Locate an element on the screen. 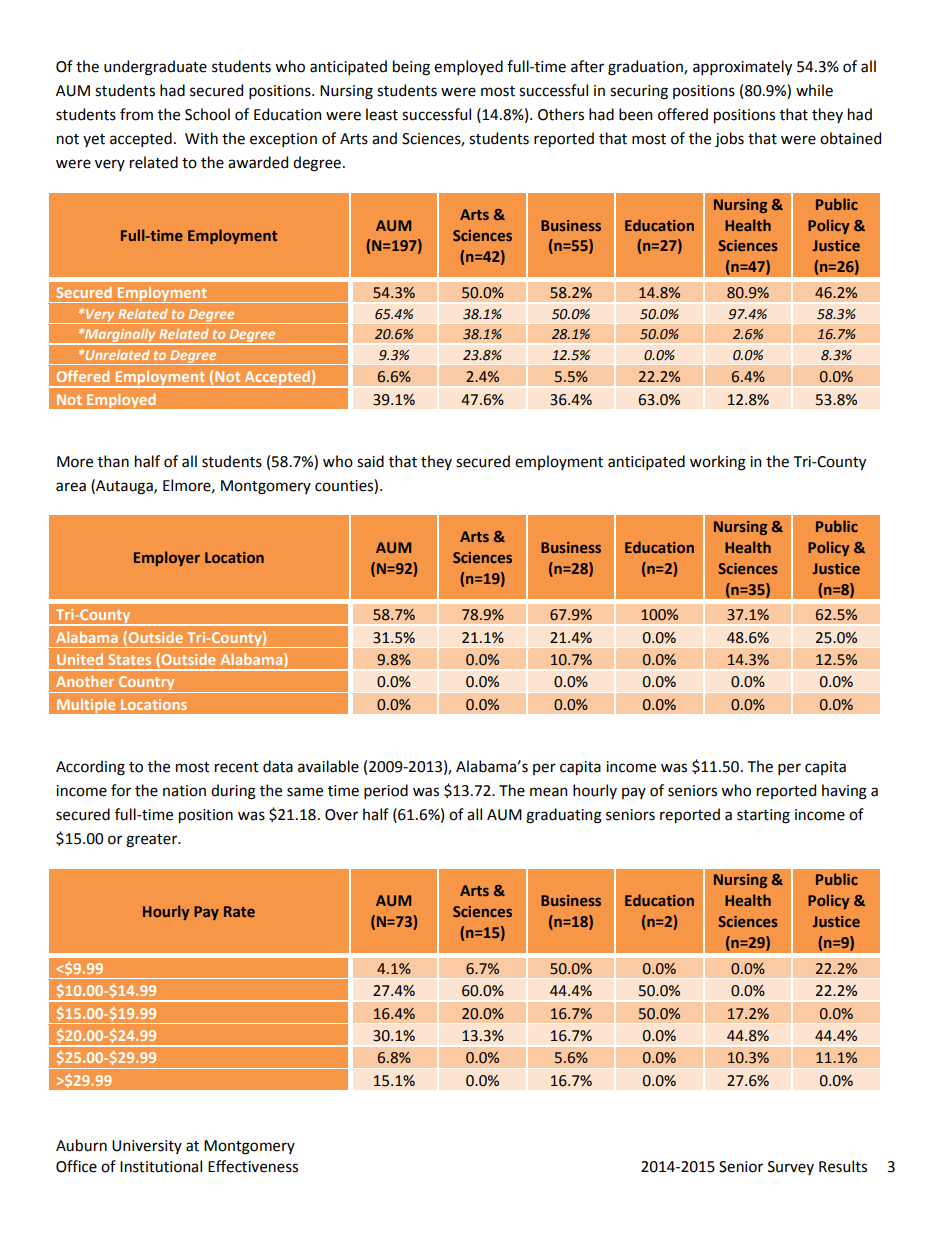 This screenshot has width=952, height=1233. graduating is located at coordinates (564, 816).
